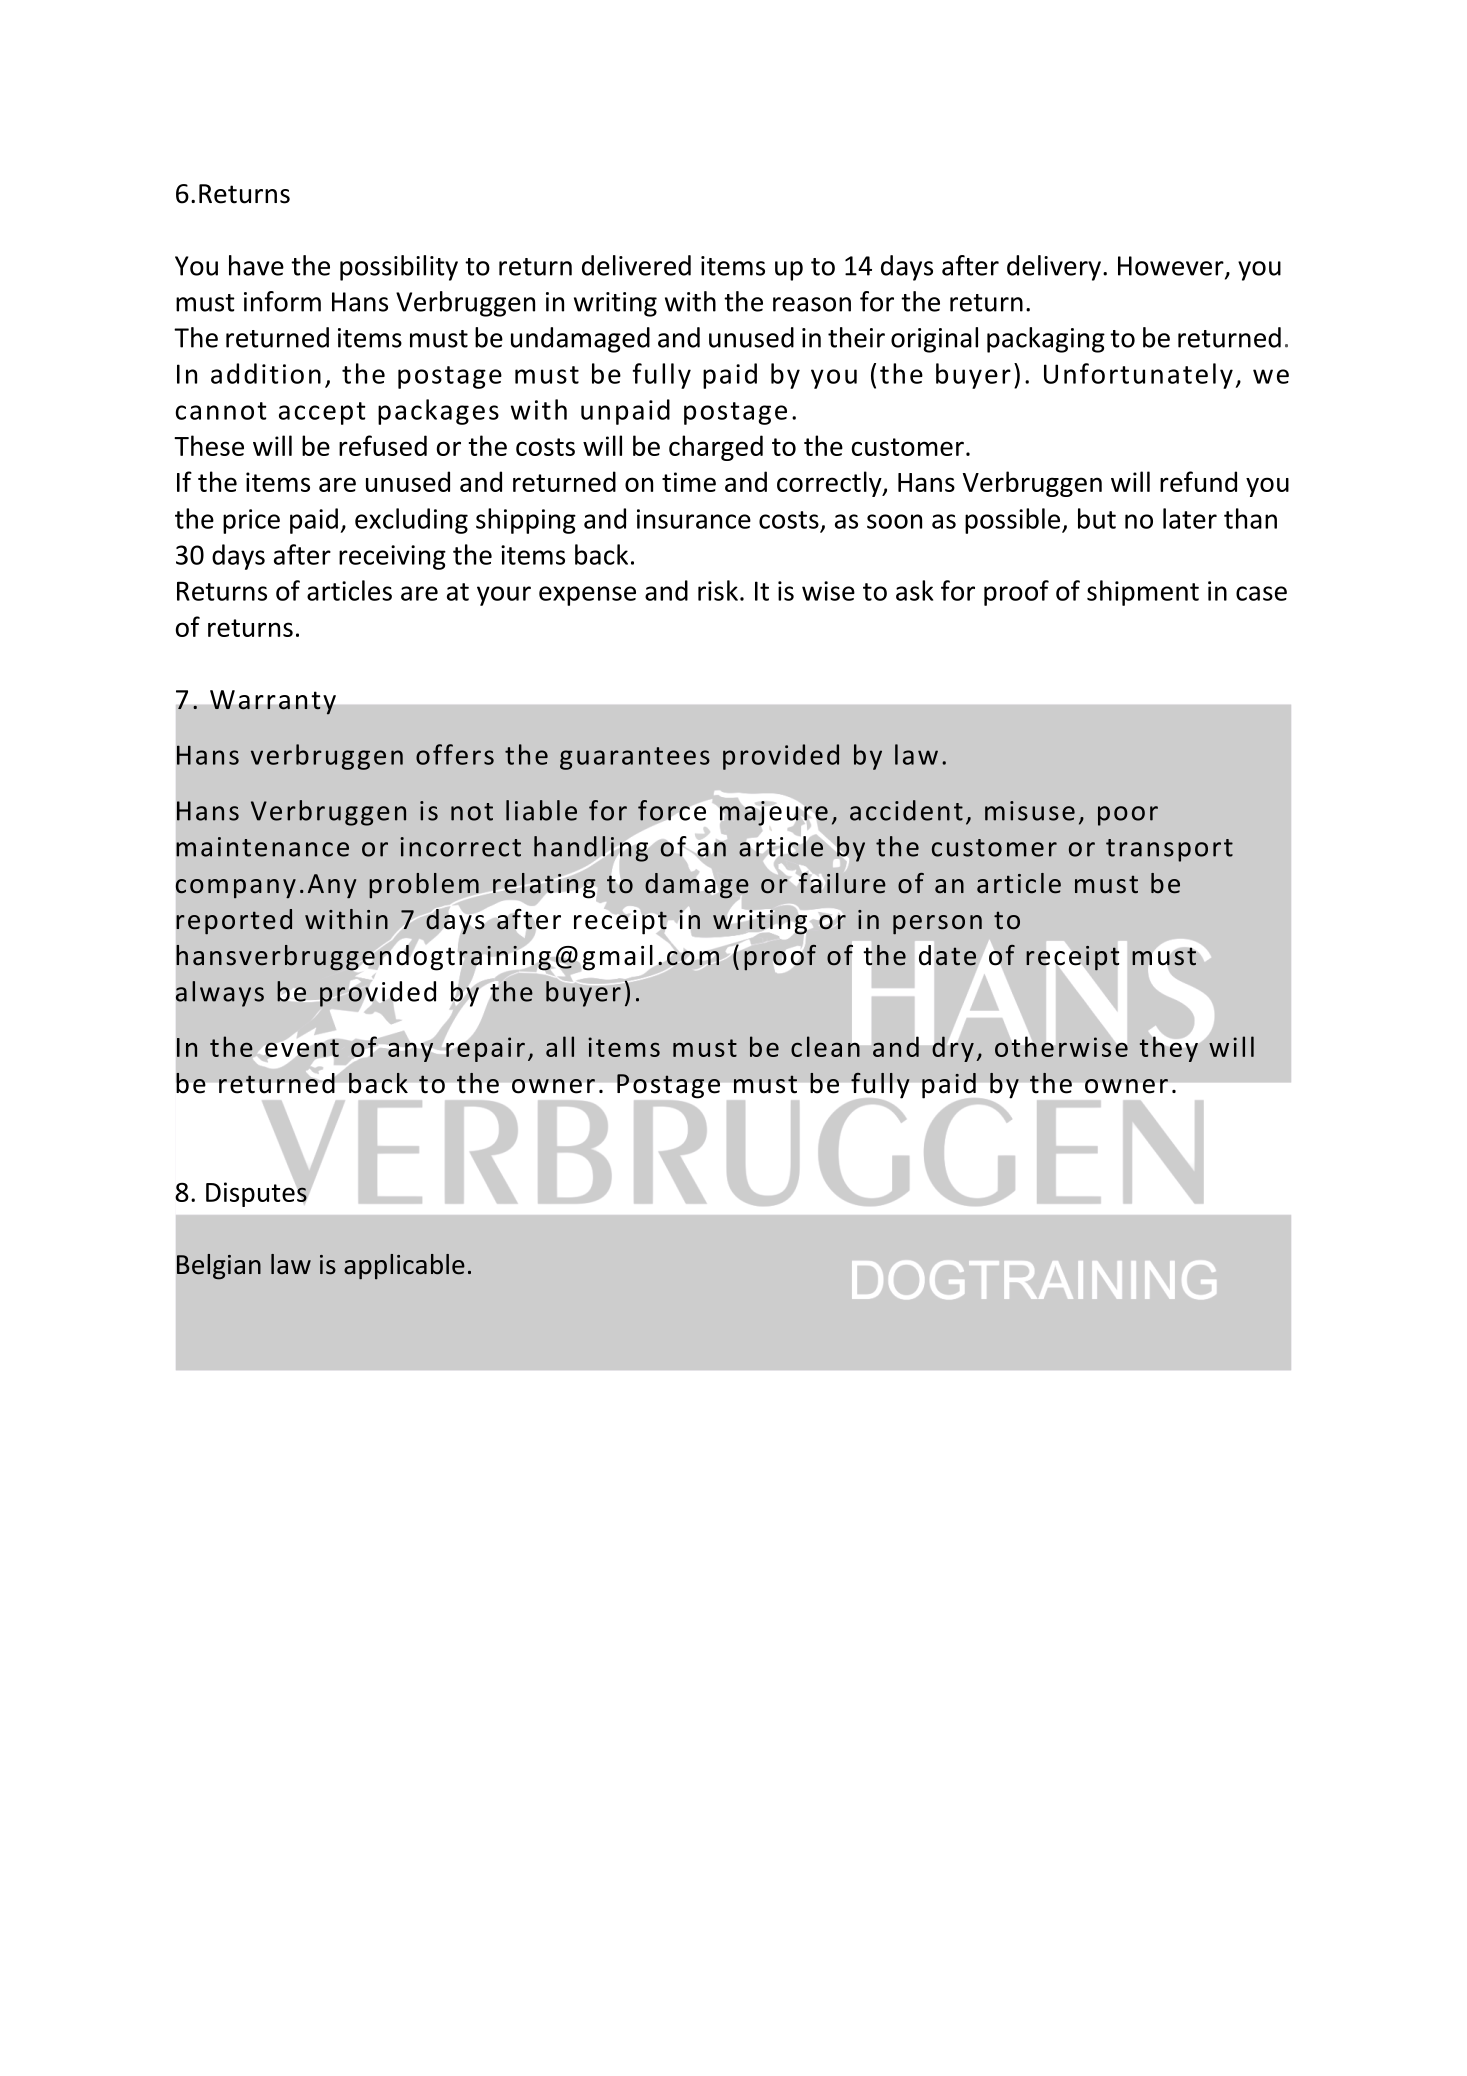 The height and width of the document is (2076, 1467). I want to click on receiving, so click(392, 557).
